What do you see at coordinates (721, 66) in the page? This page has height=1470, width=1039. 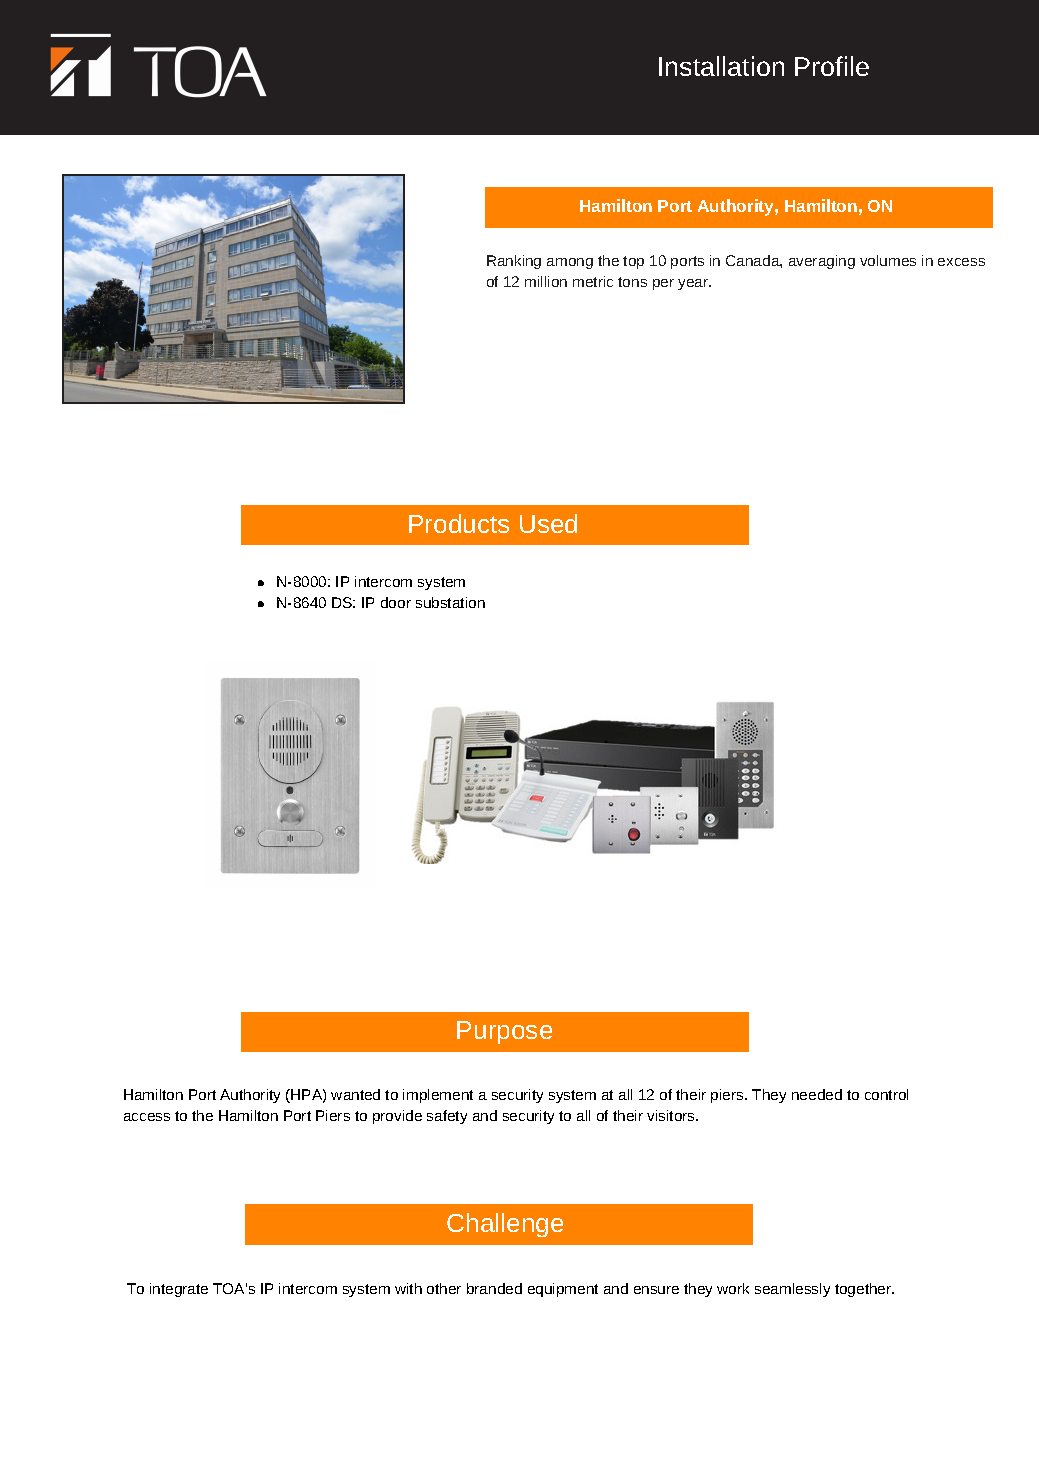 I see `Installation` at bounding box center [721, 66].
